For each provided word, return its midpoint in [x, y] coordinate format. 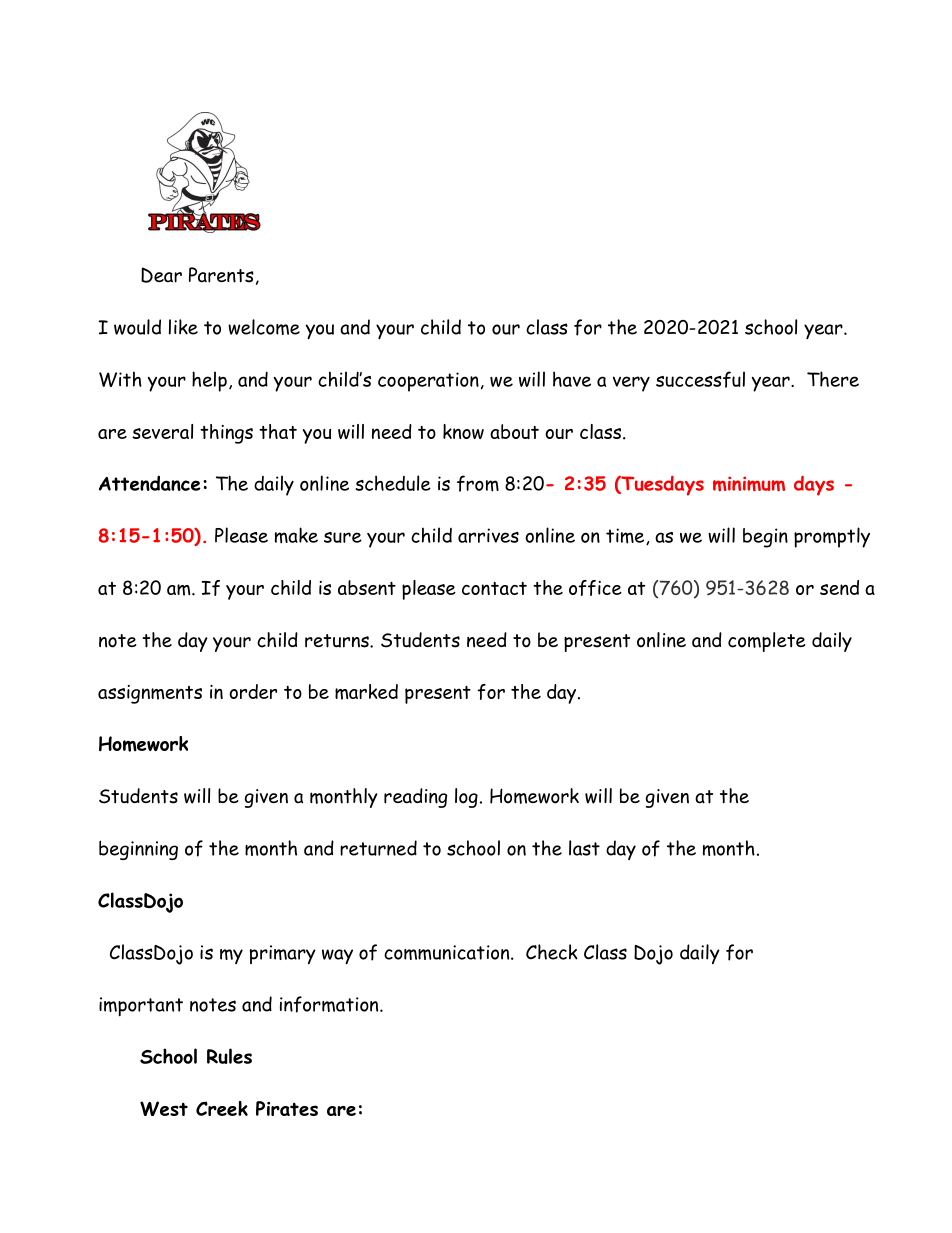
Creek [222, 1108]
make [296, 535]
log [466, 798]
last [584, 848]
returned [378, 848]
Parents [221, 275]
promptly [832, 537]
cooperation [428, 382]
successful [700, 379]
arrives [488, 535]
